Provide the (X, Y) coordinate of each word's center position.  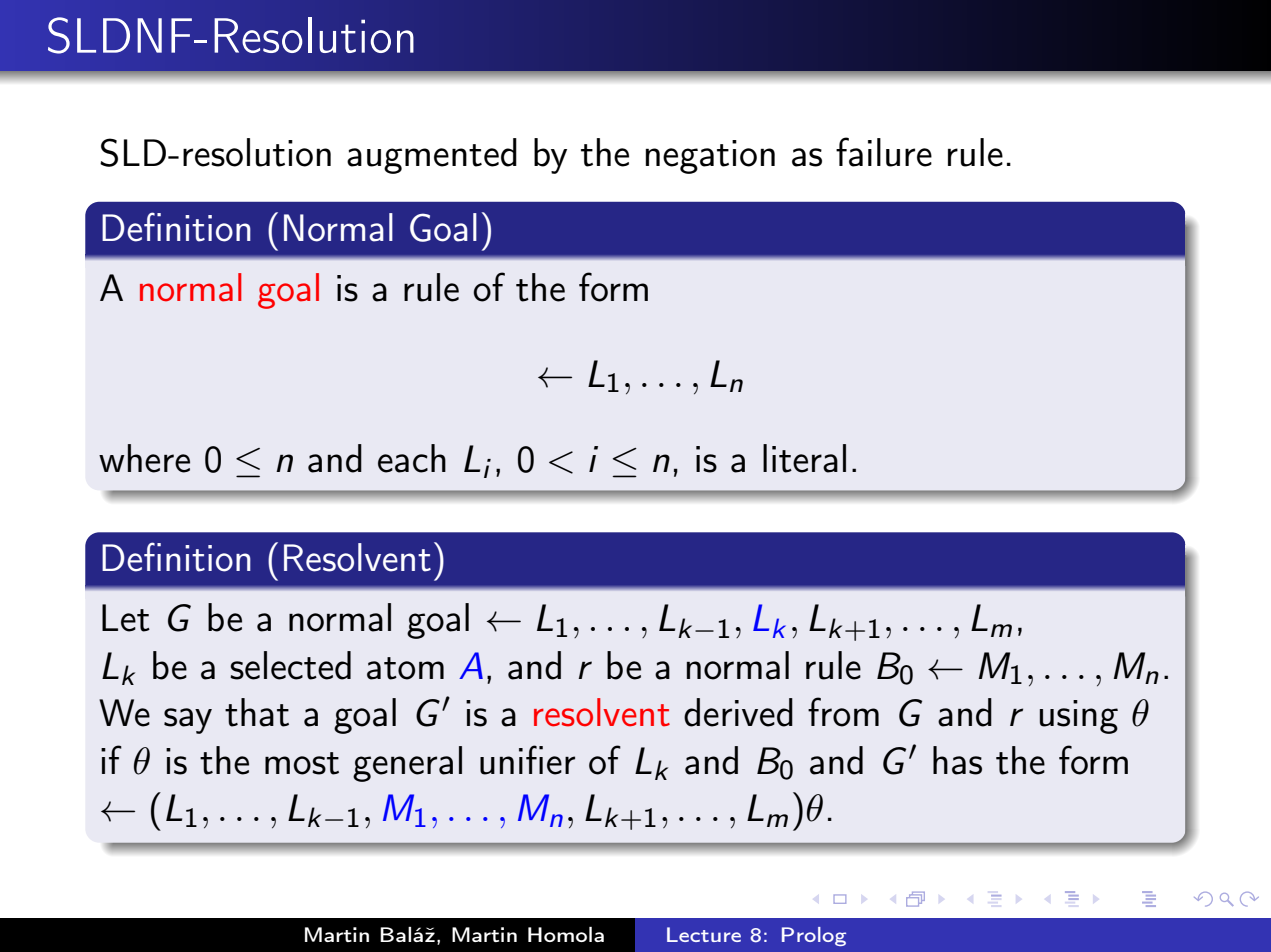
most (302, 763)
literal (804, 458)
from (843, 712)
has (957, 760)
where (144, 458)
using (1079, 717)
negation (710, 157)
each (412, 458)
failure (884, 152)
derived (738, 712)
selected (290, 665)
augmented (432, 156)
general (407, 764)
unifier (527, 760)
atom (405, 668)
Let (126, 618)
